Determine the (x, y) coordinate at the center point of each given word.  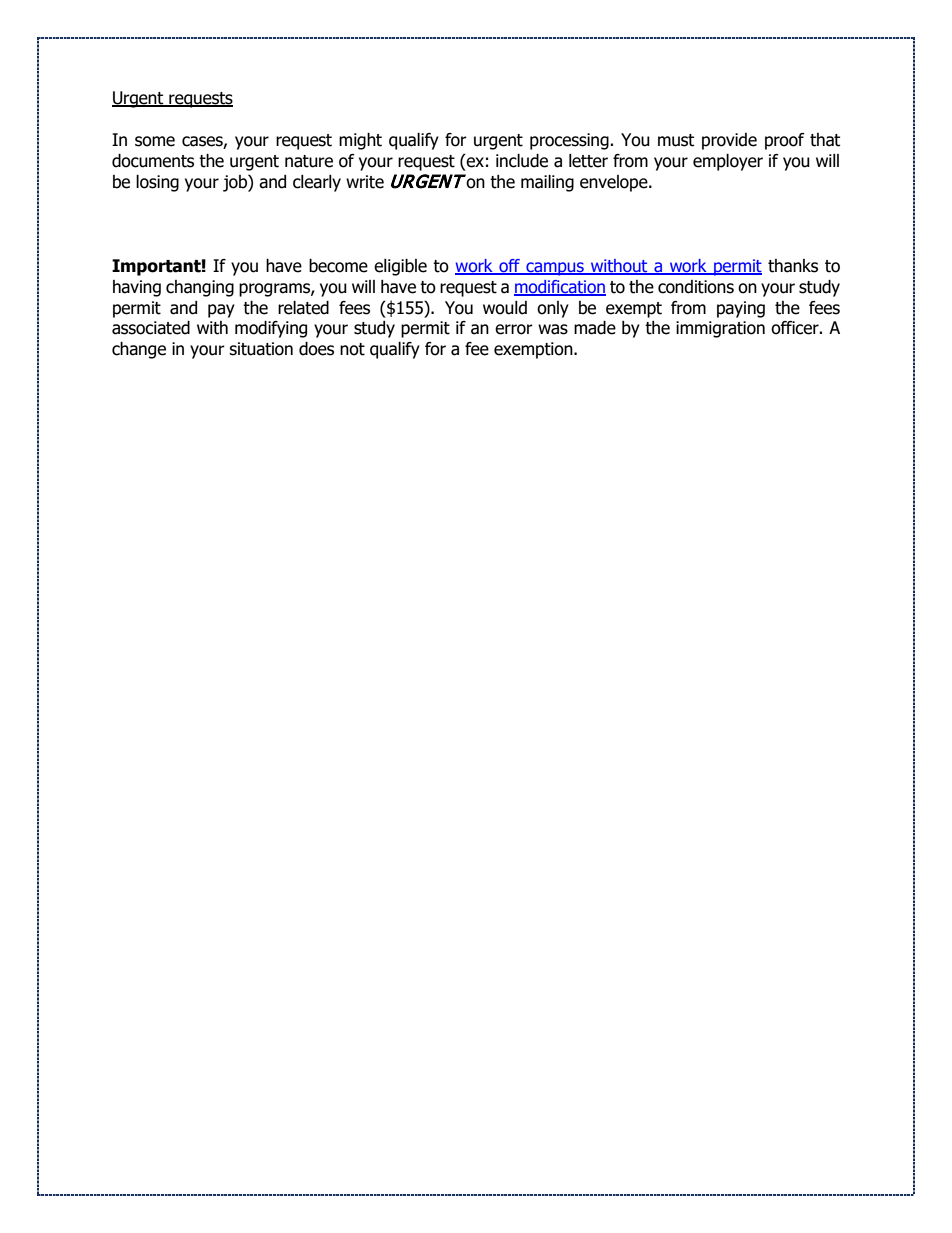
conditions (696, 287)
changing (200, 288)
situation (261, 349)
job (236, 183)
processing (570, 141)
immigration (720, 329)
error (514, 329)
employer (728, 162)
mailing (547, 183)
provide (729, 141)
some (155, 141)
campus (555, 269)
